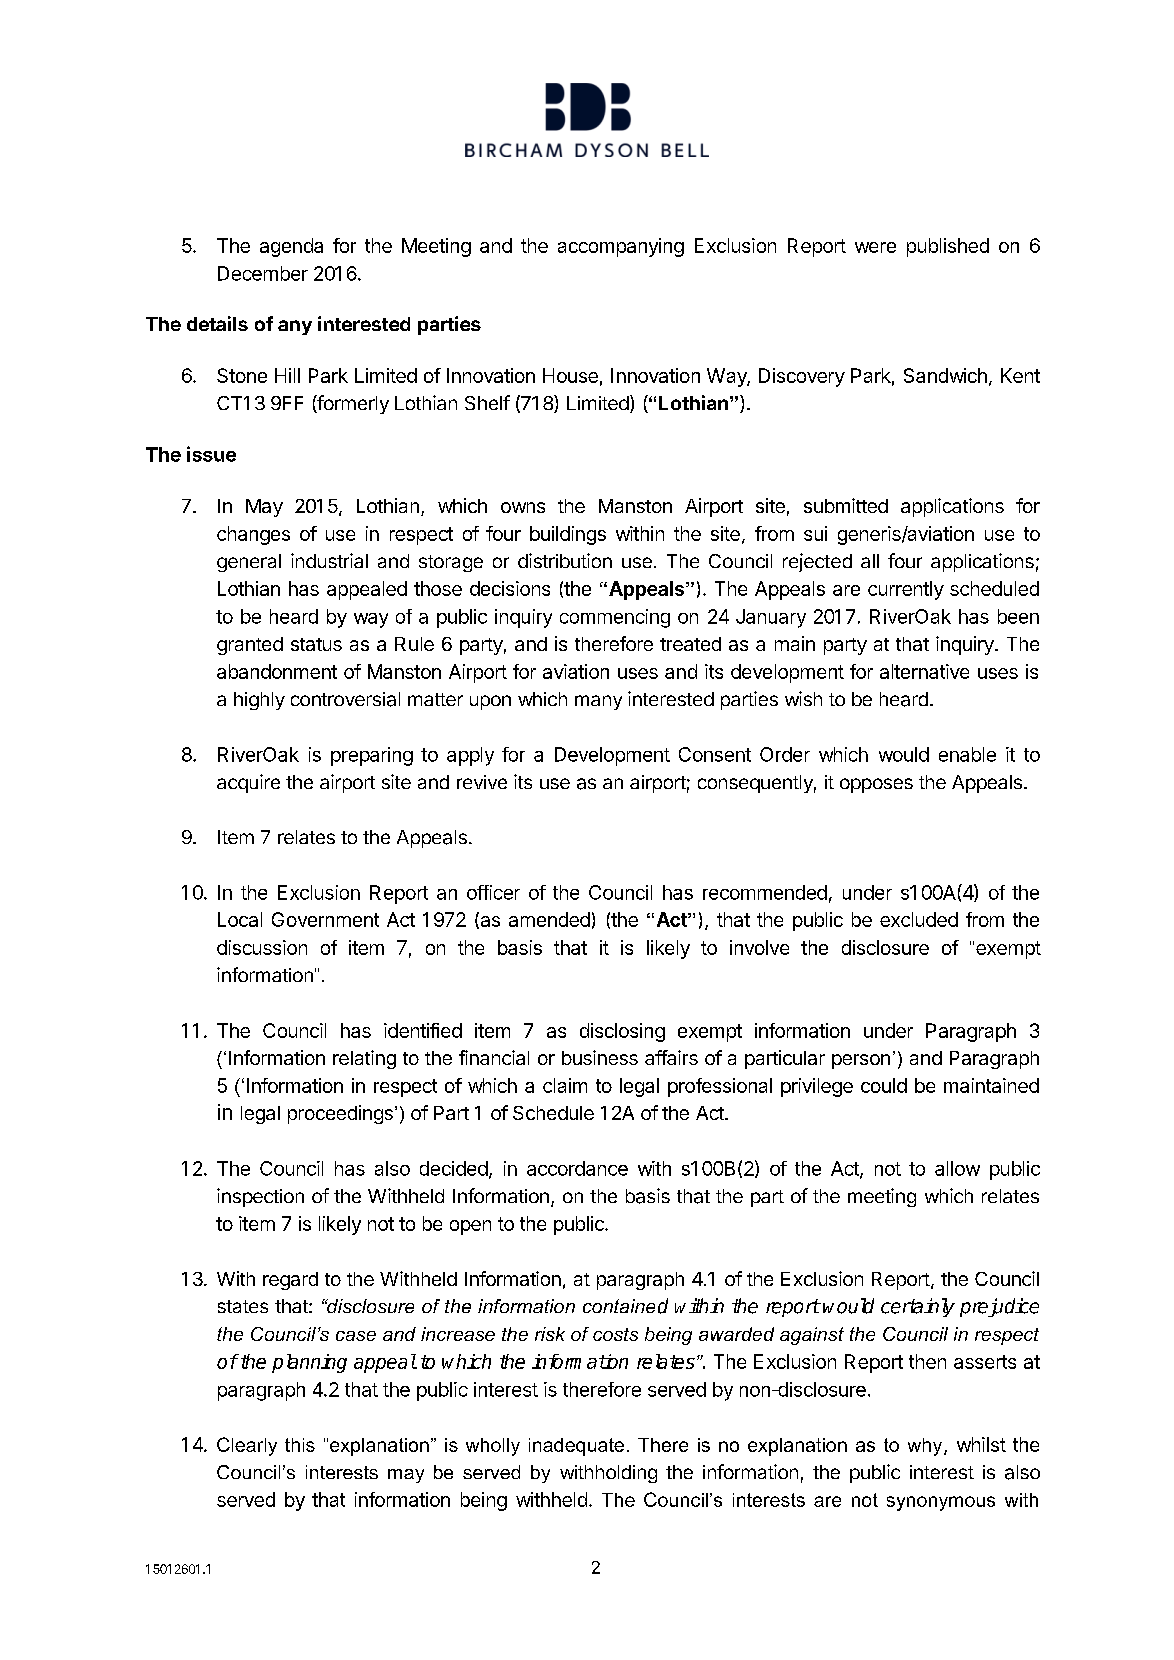  Describe the element at coordinates (621, 247) in the screenshot. I see `accompanying` at that location.
